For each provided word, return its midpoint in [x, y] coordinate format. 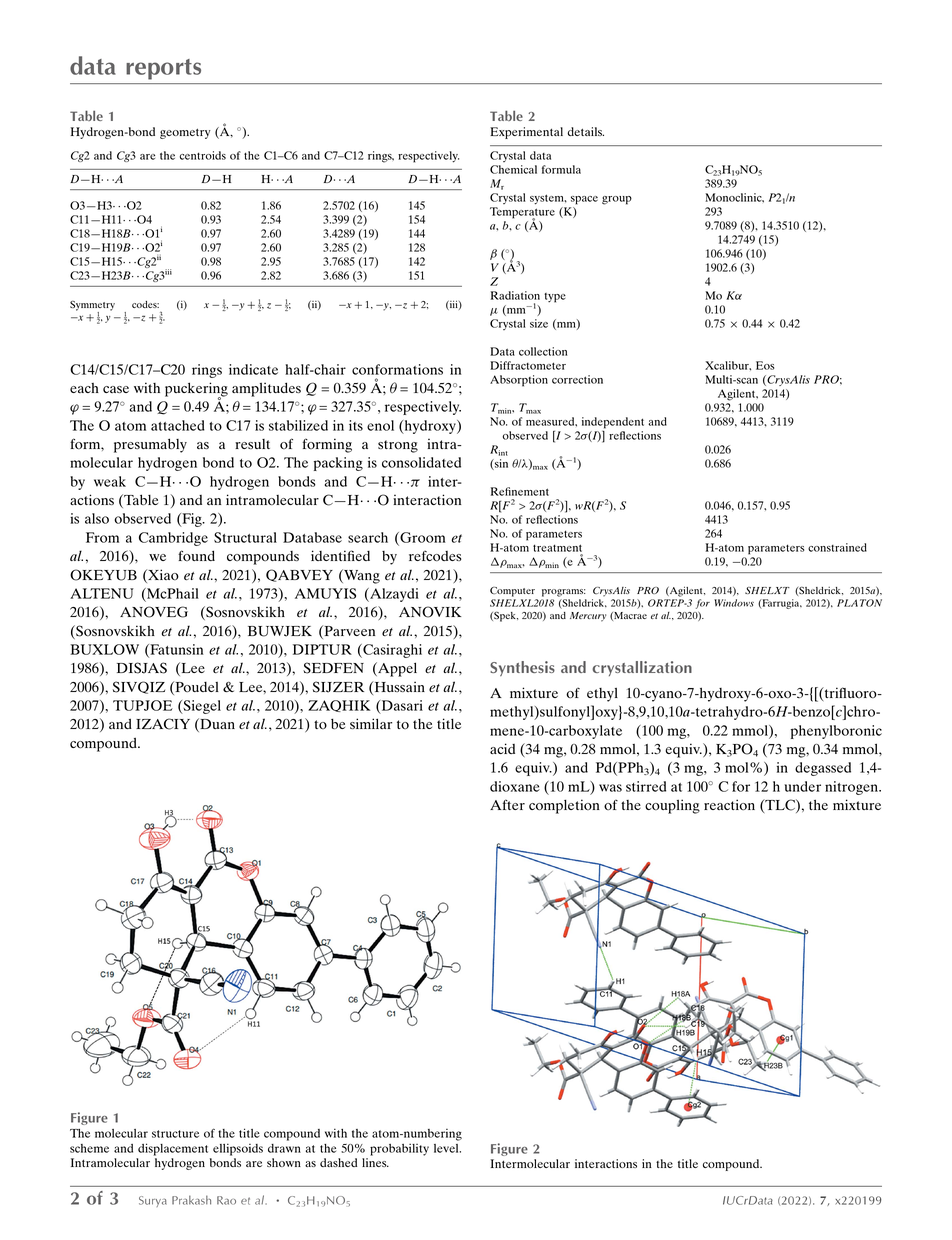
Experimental [526, 133]
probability [399, 1149]
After [507, 804]
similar [371, 723]
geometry [185, 133]
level [447, 1148]
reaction [729, 804]
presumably [150, 445]
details [585, 131]
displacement [173, 1149]
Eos [765, 365]
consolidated [421, 462]
